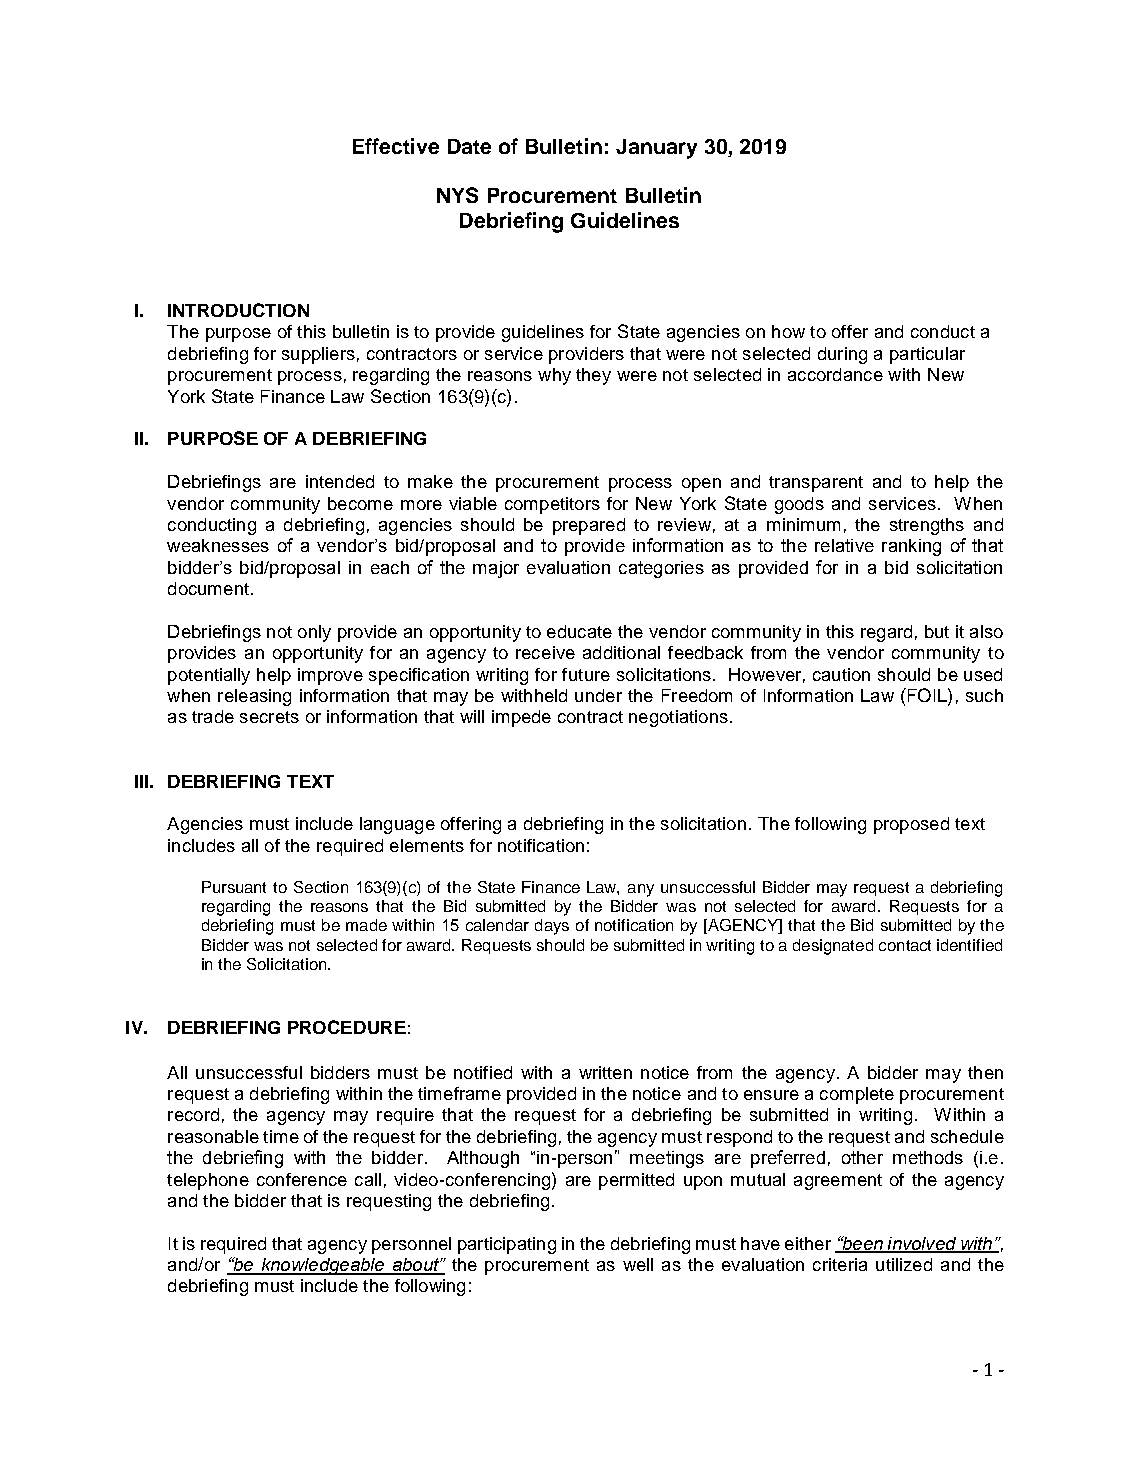 This image has height=1473, width=1138. What do you see at coordinates (323, 1266) in the image?
I see `knowledgeable` at bounding box center [323, 1266].
